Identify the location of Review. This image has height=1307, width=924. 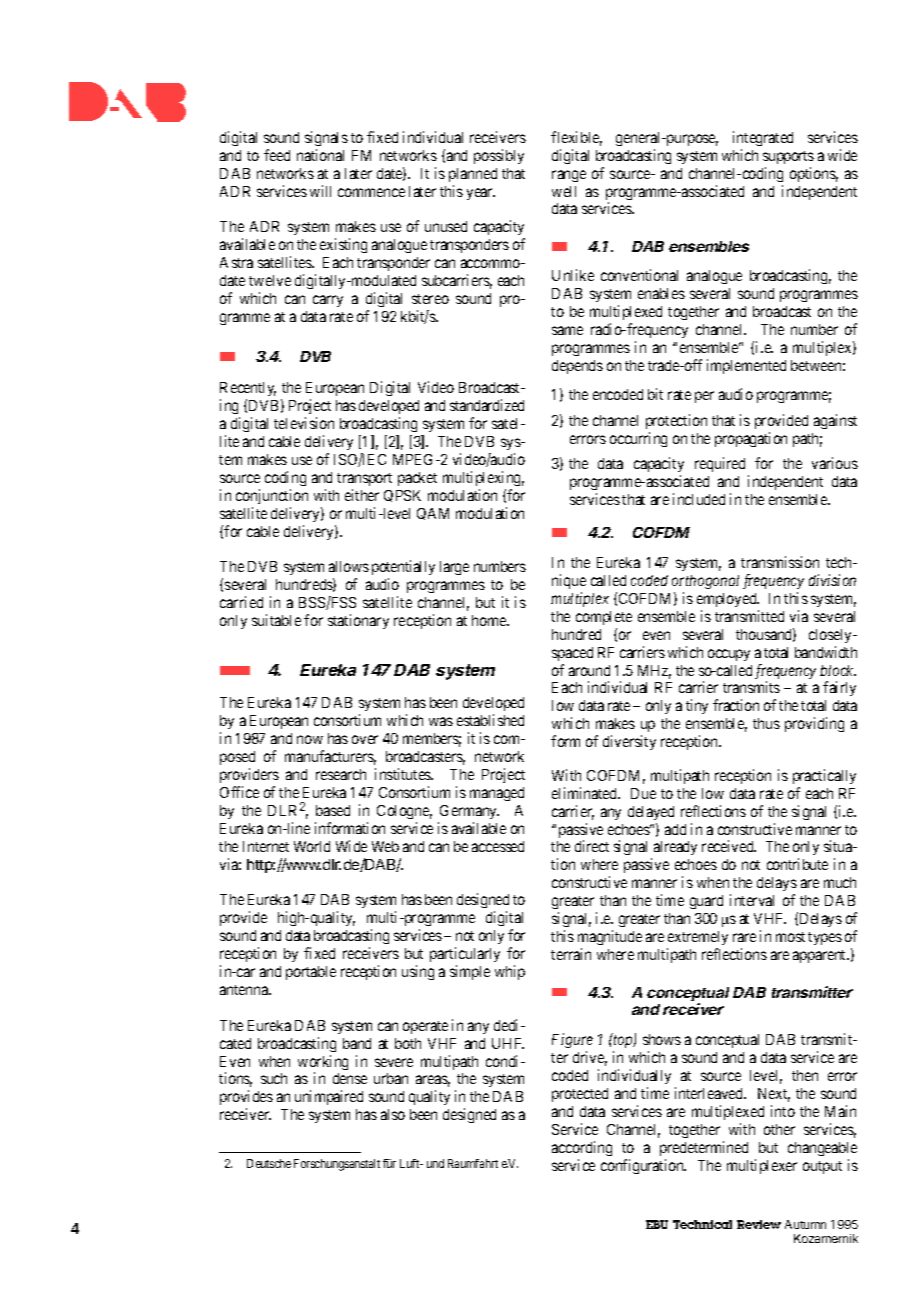
(759, 1224).
